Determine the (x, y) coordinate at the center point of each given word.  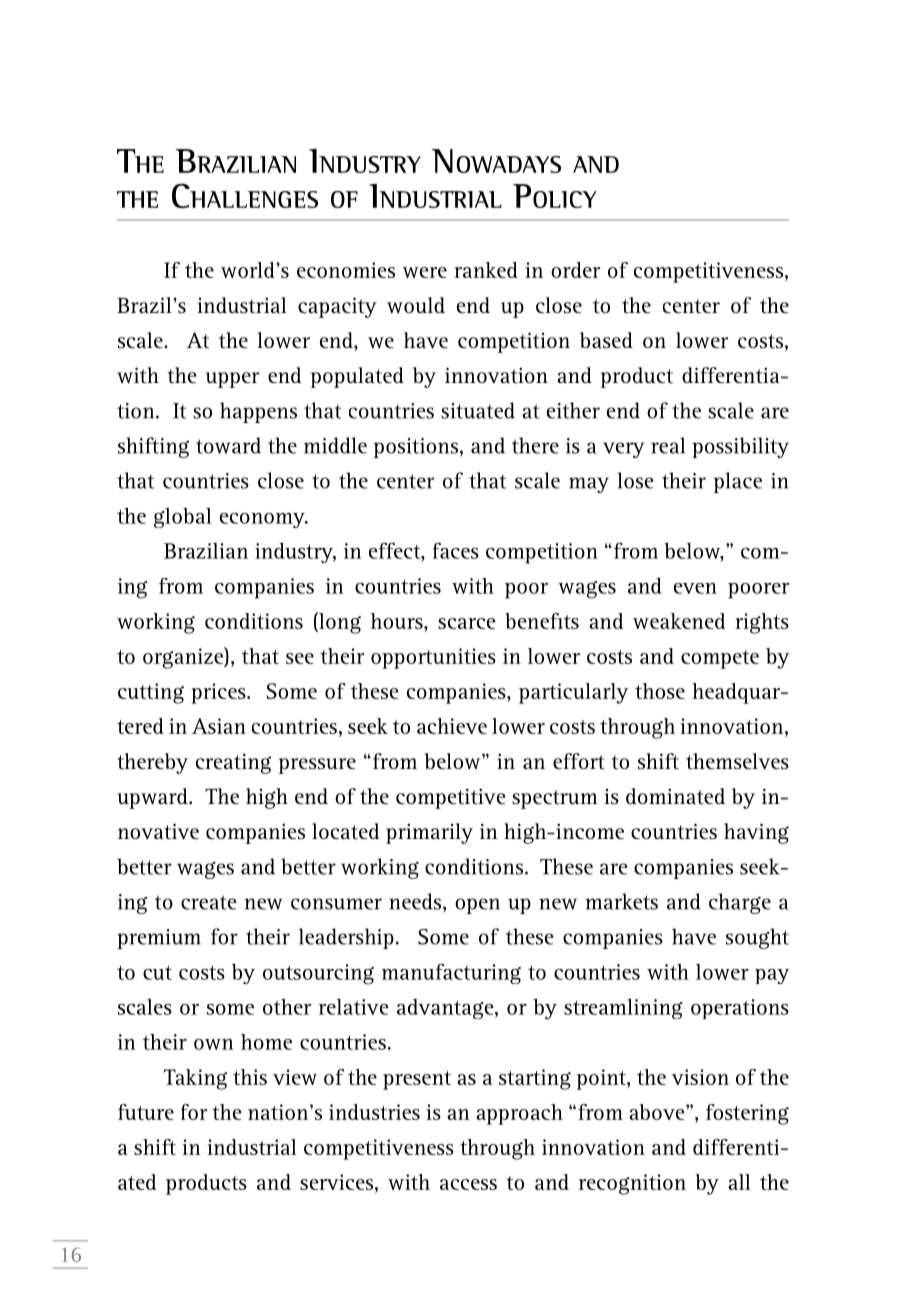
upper (233, 380)
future (146, 1112)
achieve (452, 726)
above (658, 1112)
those (660, 691)
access (468, 1184)
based (606, 340)
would (416, 305)
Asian (219, 726)
